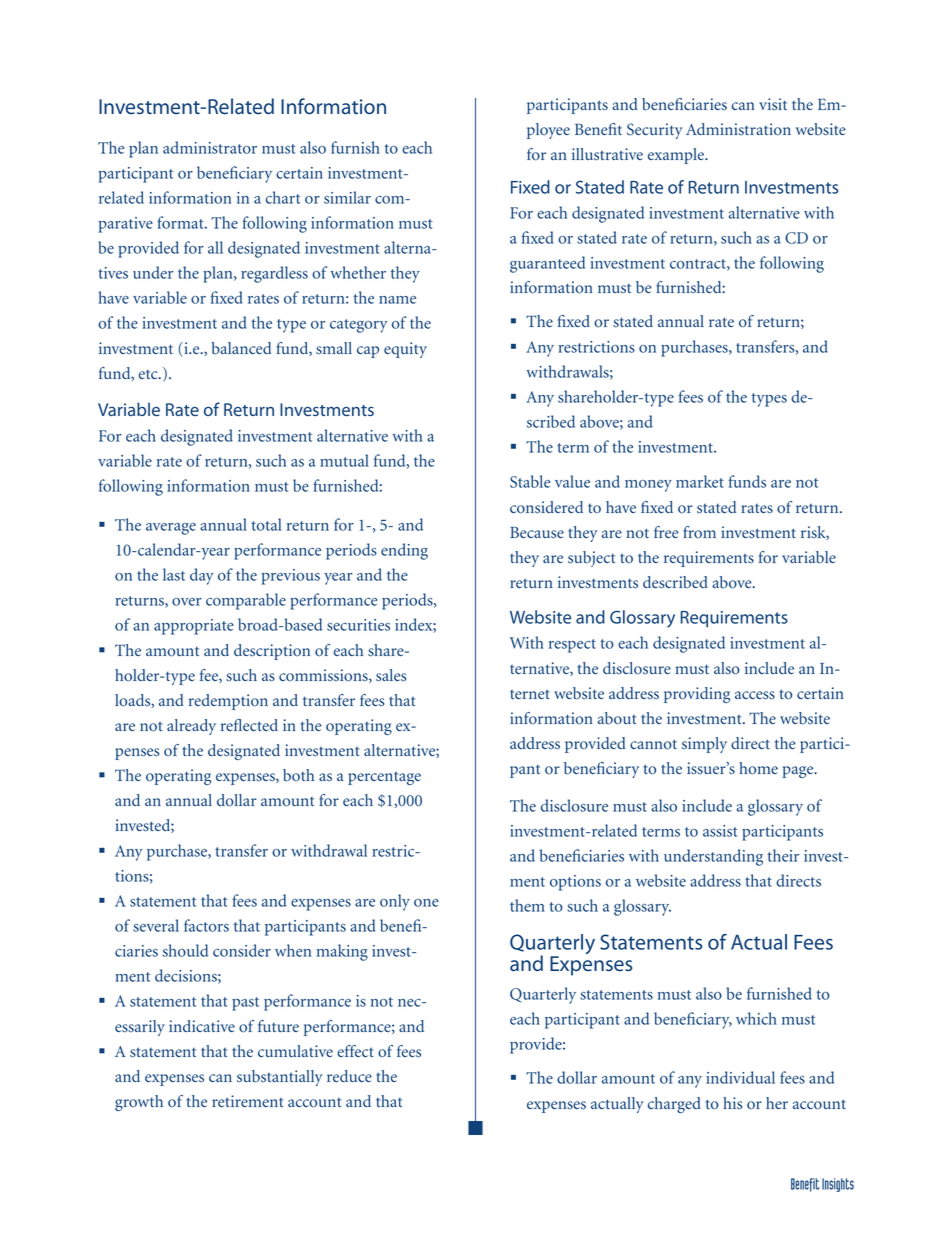 The image size is (952, 1233). I want to click on them, so click(527, 905).
